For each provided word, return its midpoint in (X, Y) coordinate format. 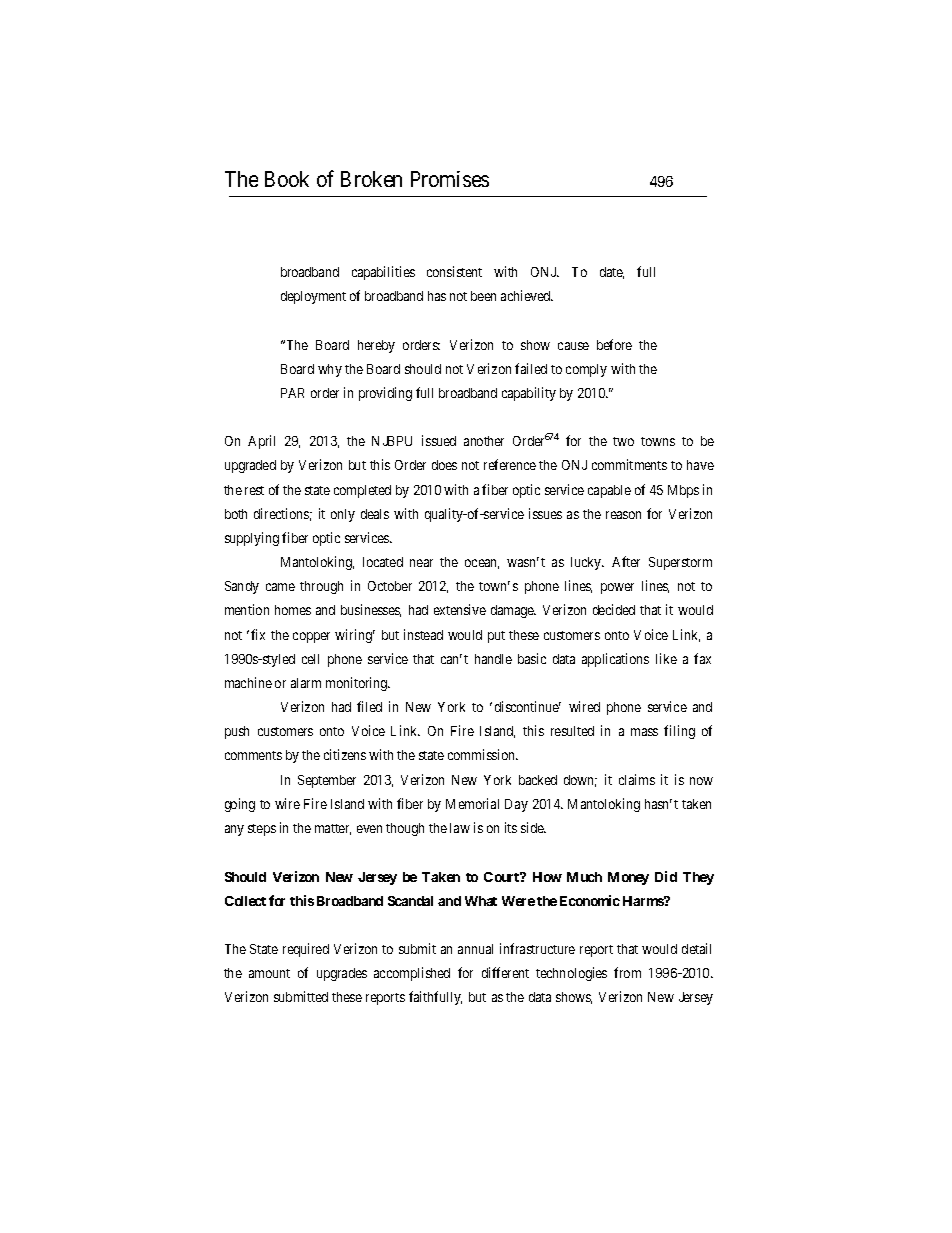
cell (310, 659)
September (327, 781)
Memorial (472, 803)
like (666, 658)
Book (287, 179)
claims (637, 779)
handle (493, 659)
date (612, 273)
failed (531, 368)
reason (623, 515)
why (330, 370)
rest (254, 490)
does (444, 465)
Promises (450, 179)
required (306, 950)
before (614, 344)
